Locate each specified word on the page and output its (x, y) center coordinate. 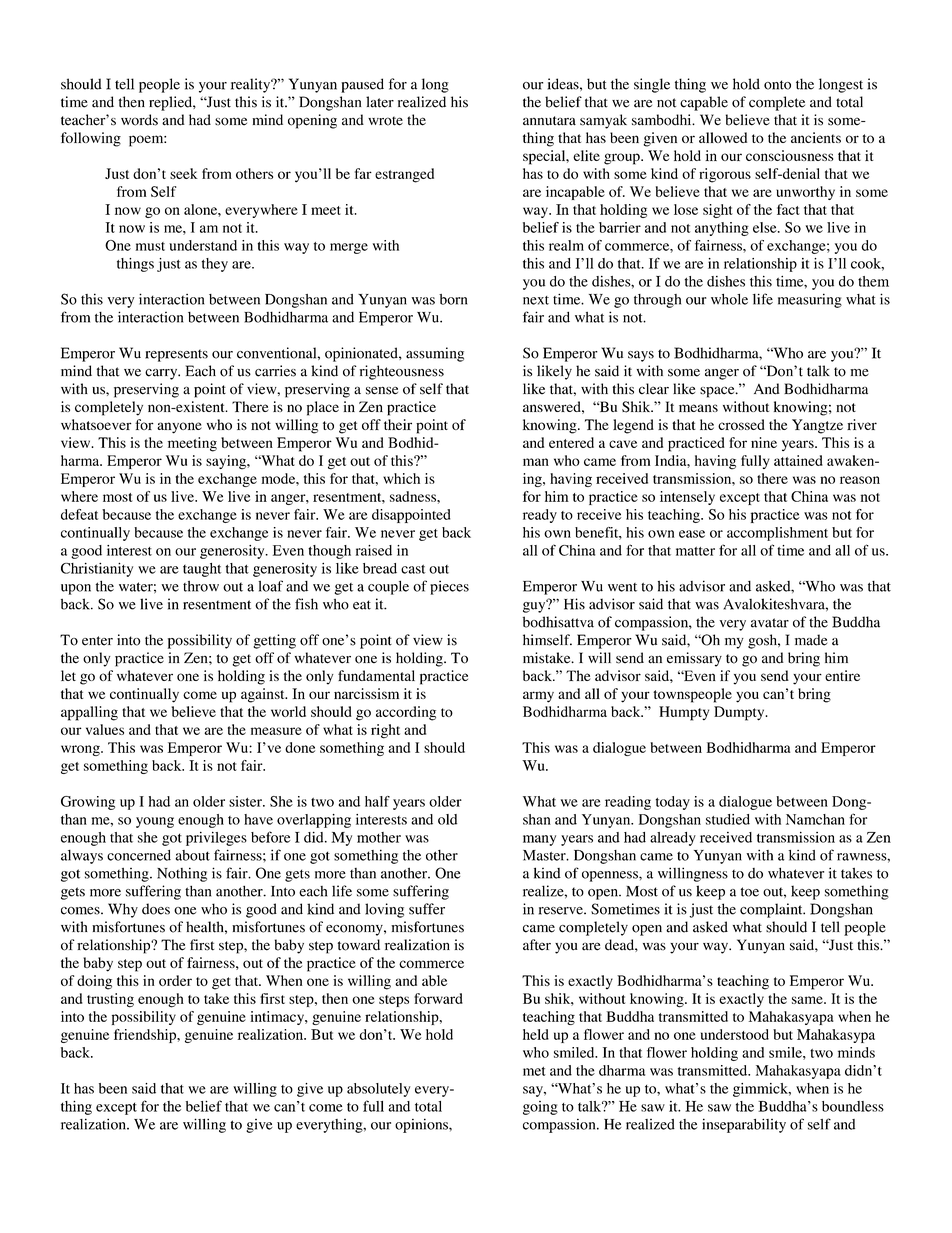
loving (384, 910)
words (139, 120)
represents (176, 355)
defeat (79, 514)
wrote (385, 121)
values (105, 729)
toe (749, 892)
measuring (810, 300)
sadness (414, 496)
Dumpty (740, 713)
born (453, 299)
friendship (146, 1036)
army (538, 697)
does (156, 909)
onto (777, 85)
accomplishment (777, 534)
